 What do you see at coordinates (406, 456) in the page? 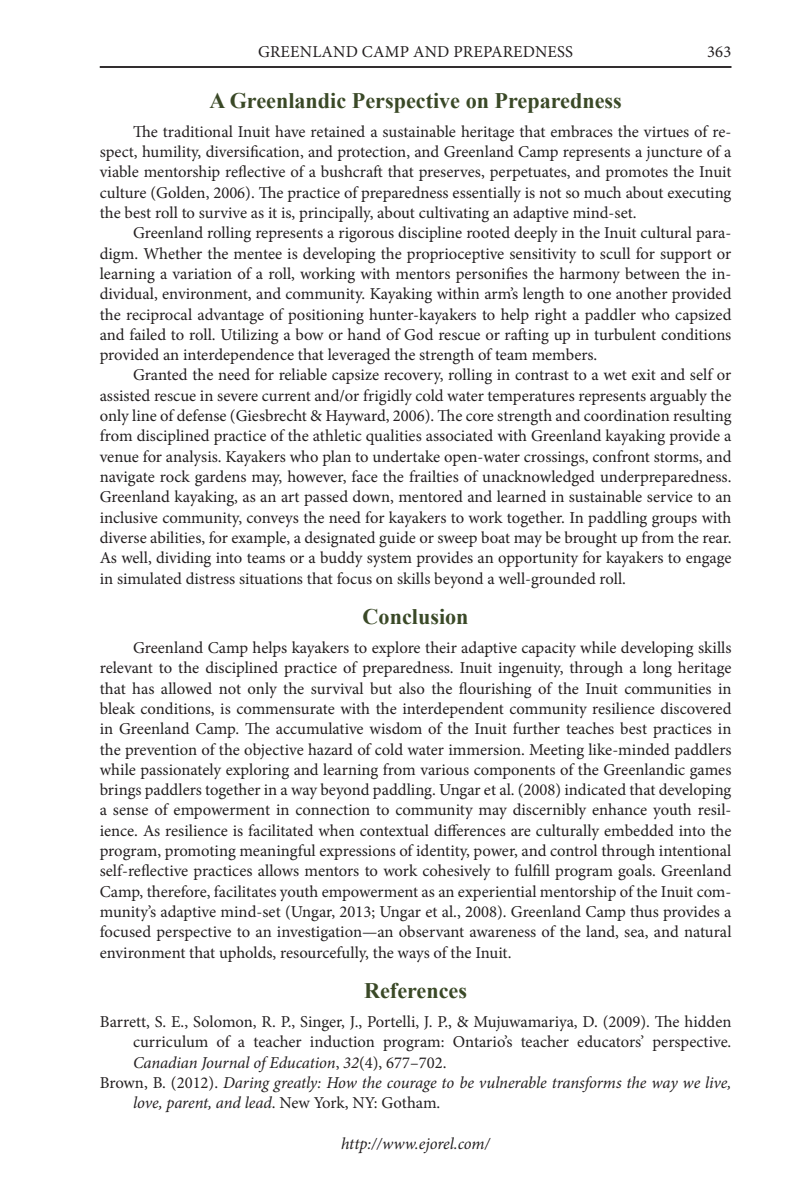
I see `undertake` at bounding box center [406, 456].
